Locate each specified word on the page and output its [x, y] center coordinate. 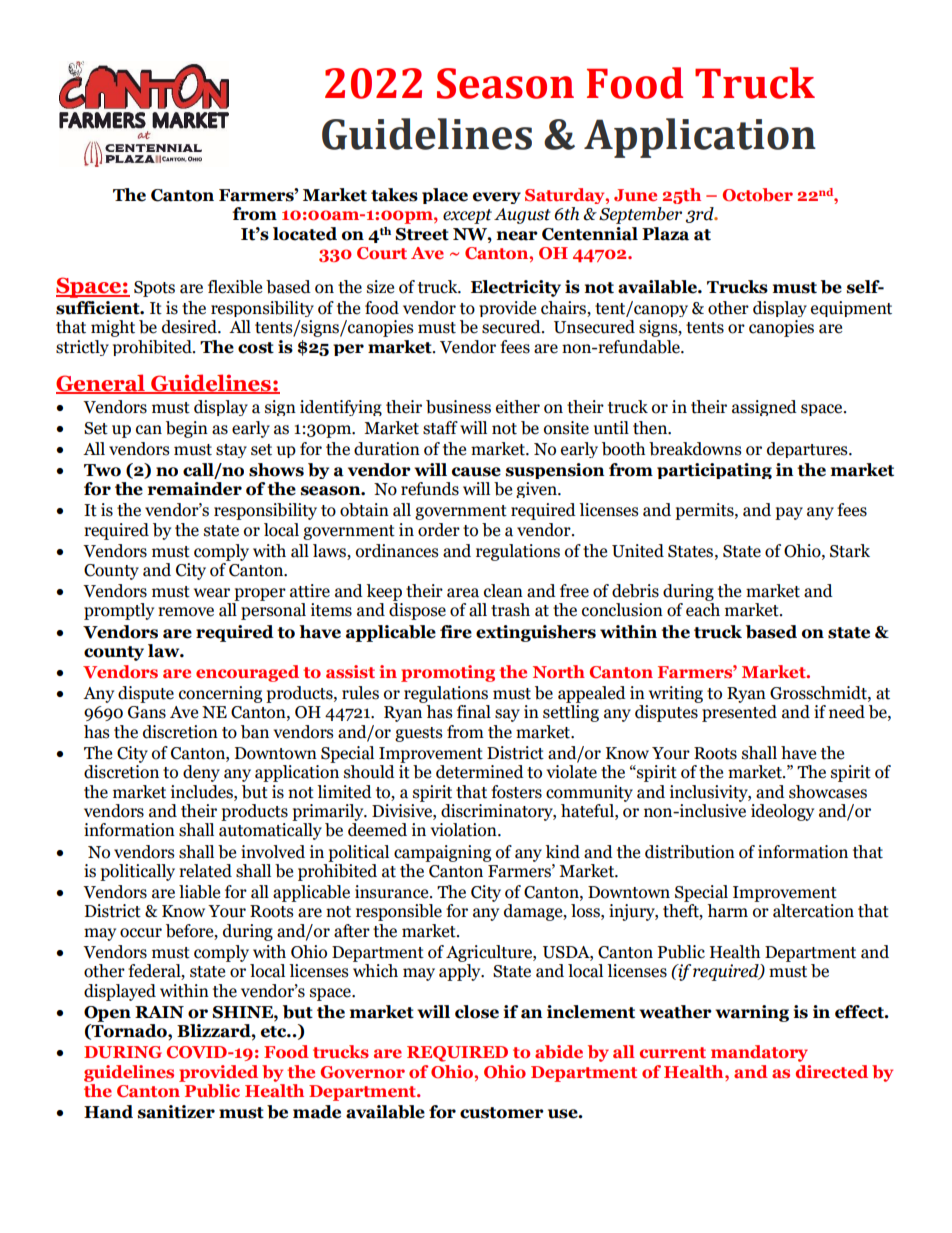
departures [808, 450]
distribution [690, 852]
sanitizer [176, 1112]
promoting [448, 673]
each [703, 610]
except [467, 216]
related [205, 871]
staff [440, 428]
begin [187, 429]
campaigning [442, 853]
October [758, 195]
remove [186, 612]
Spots [154, 289]
